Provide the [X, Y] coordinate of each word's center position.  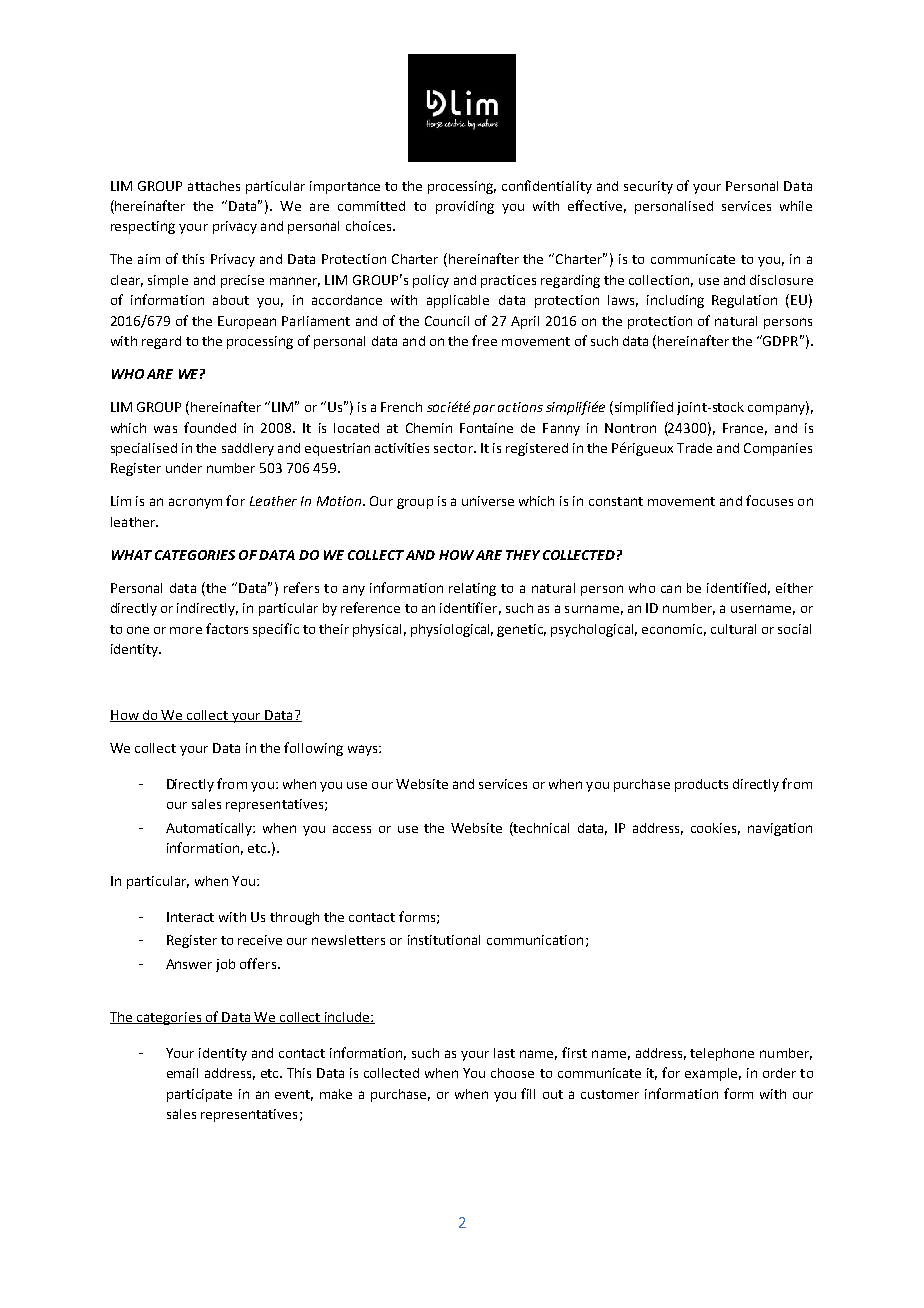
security [648, 187]
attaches [214, 186]
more [186, 630]
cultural [733, 629]
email [182, 1073]
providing [465, 207]
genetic [521, 630]
